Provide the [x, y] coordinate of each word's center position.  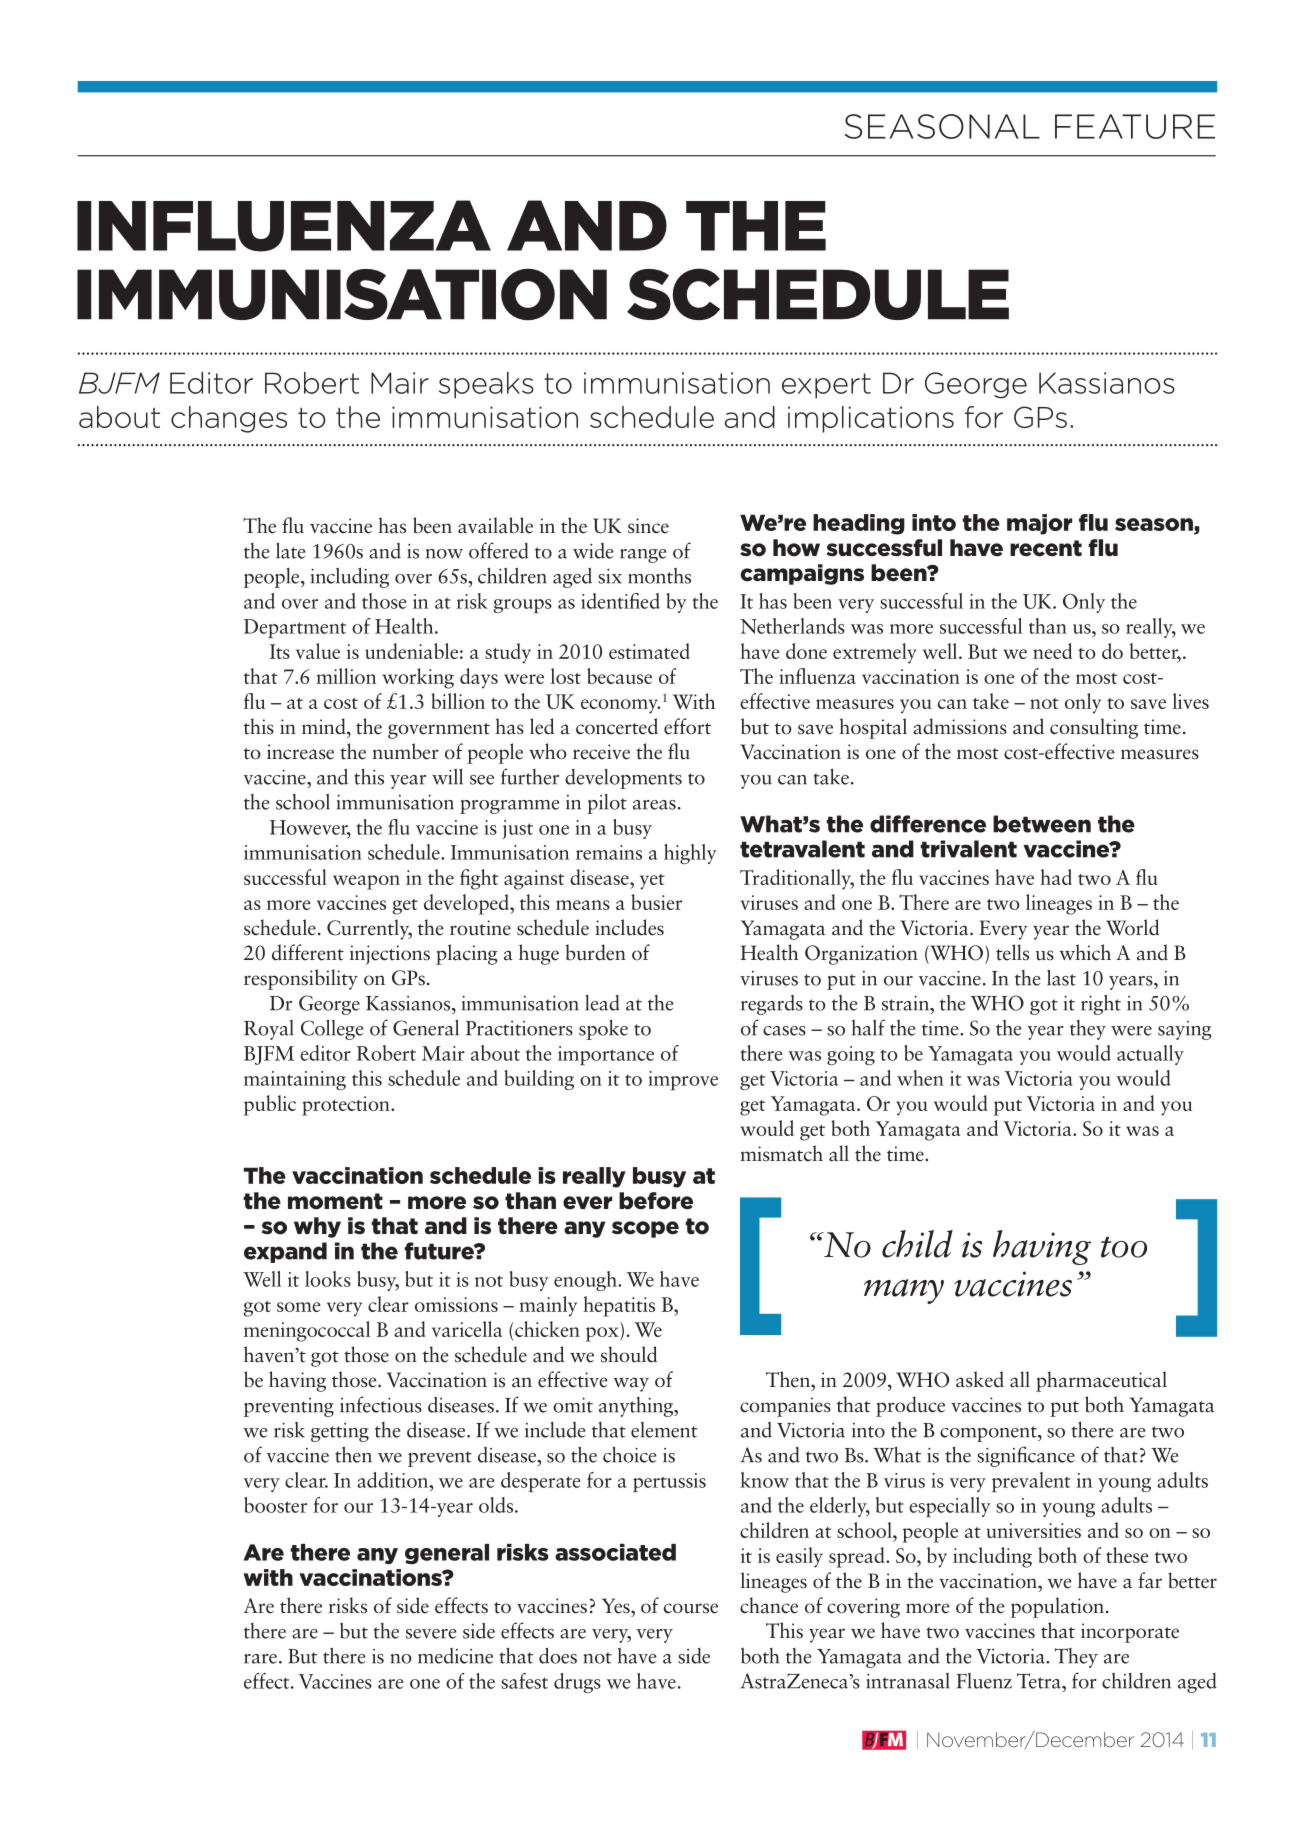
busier [656, 902]
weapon [366, 882]
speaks [486, 385]
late [290, 550]
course [691, 1608]
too [1124, 1247]
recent [1046, 548]
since [648, 526]
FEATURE [1135, 126]
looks [328, 1279]
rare [262, 1659]
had [1056, 877]
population [1057, 1607]
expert [826, 386]
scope [645, 1229]
